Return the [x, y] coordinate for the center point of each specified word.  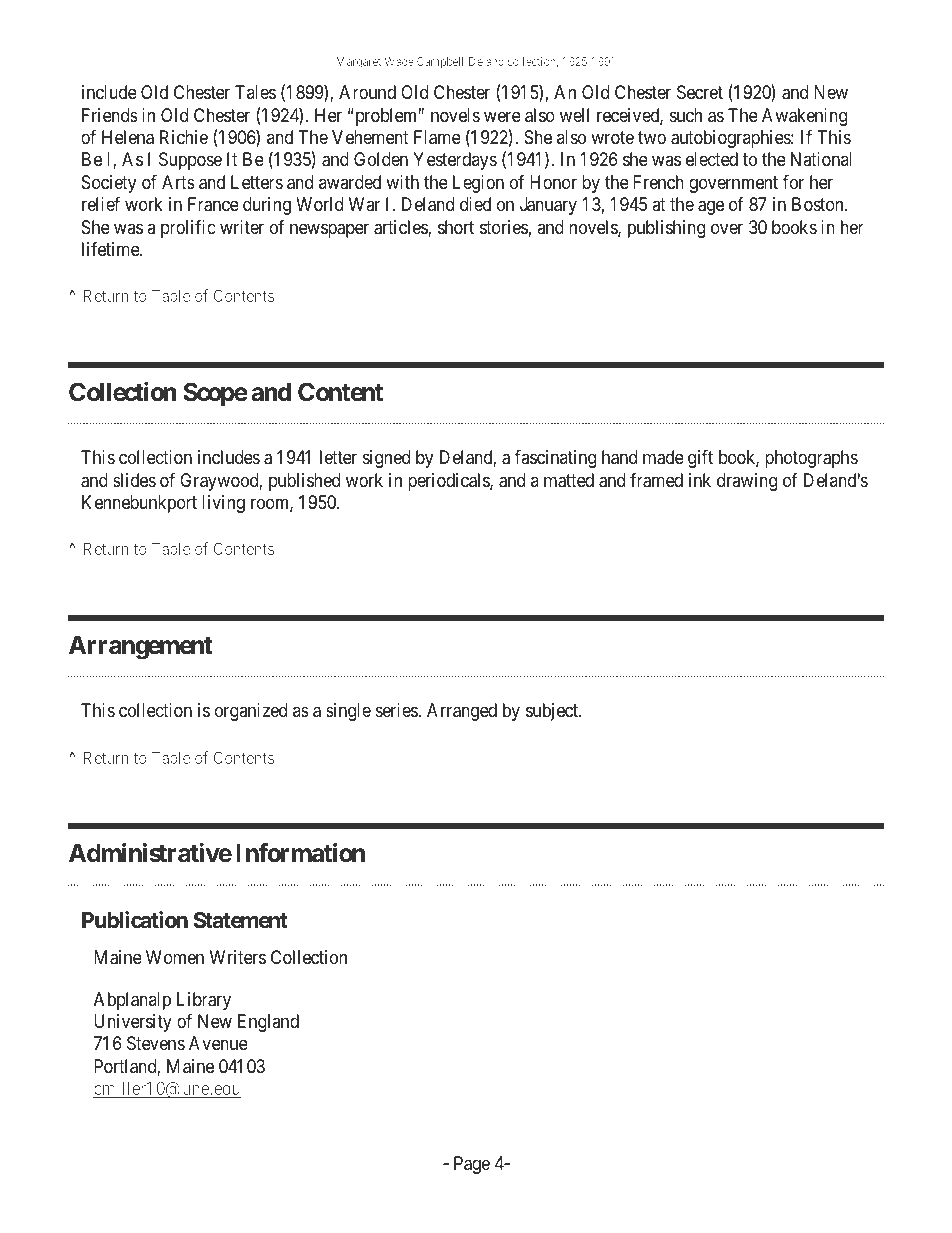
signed [386, 459]
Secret [700, 92]
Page [472, 1165]
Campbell [440, 63]
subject [553, 712]
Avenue [218, 1043]
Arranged [462, 712]
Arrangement [141, 648]
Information [300, 853]
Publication [135, 920]
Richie [184, 137]
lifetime [111, 249]
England [268, 1023]
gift [700, 459]
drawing [747, 482]
